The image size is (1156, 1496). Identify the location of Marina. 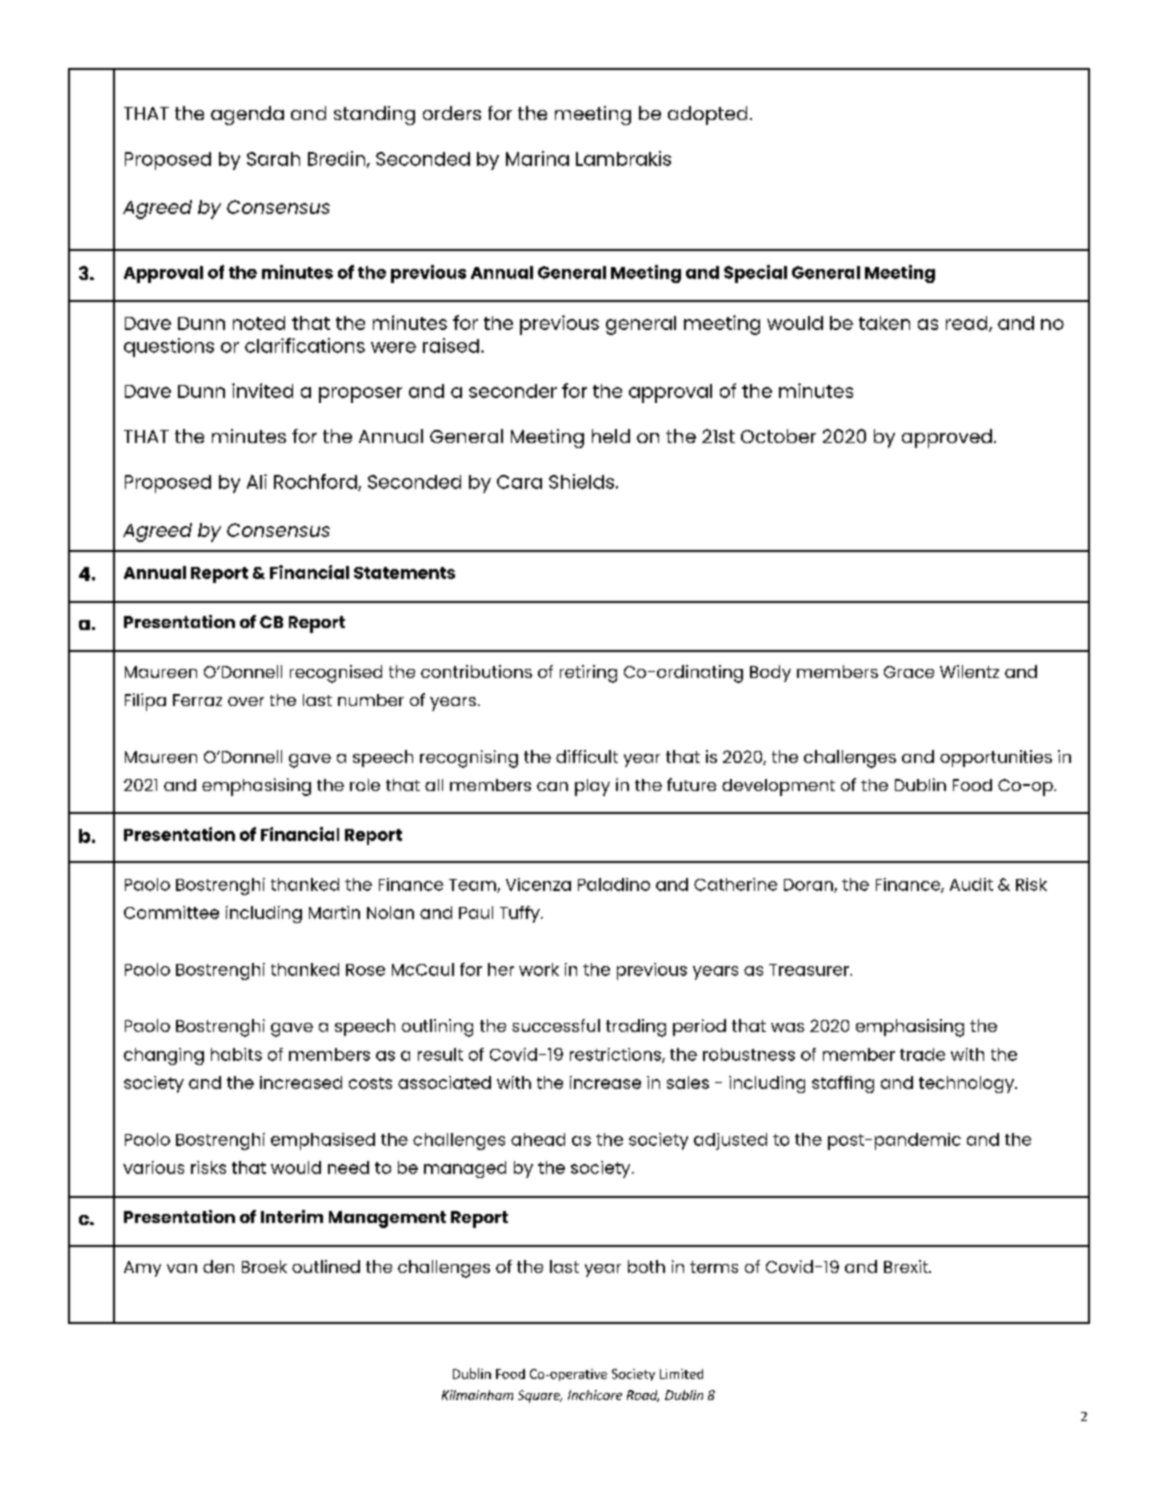
(537, 158).
